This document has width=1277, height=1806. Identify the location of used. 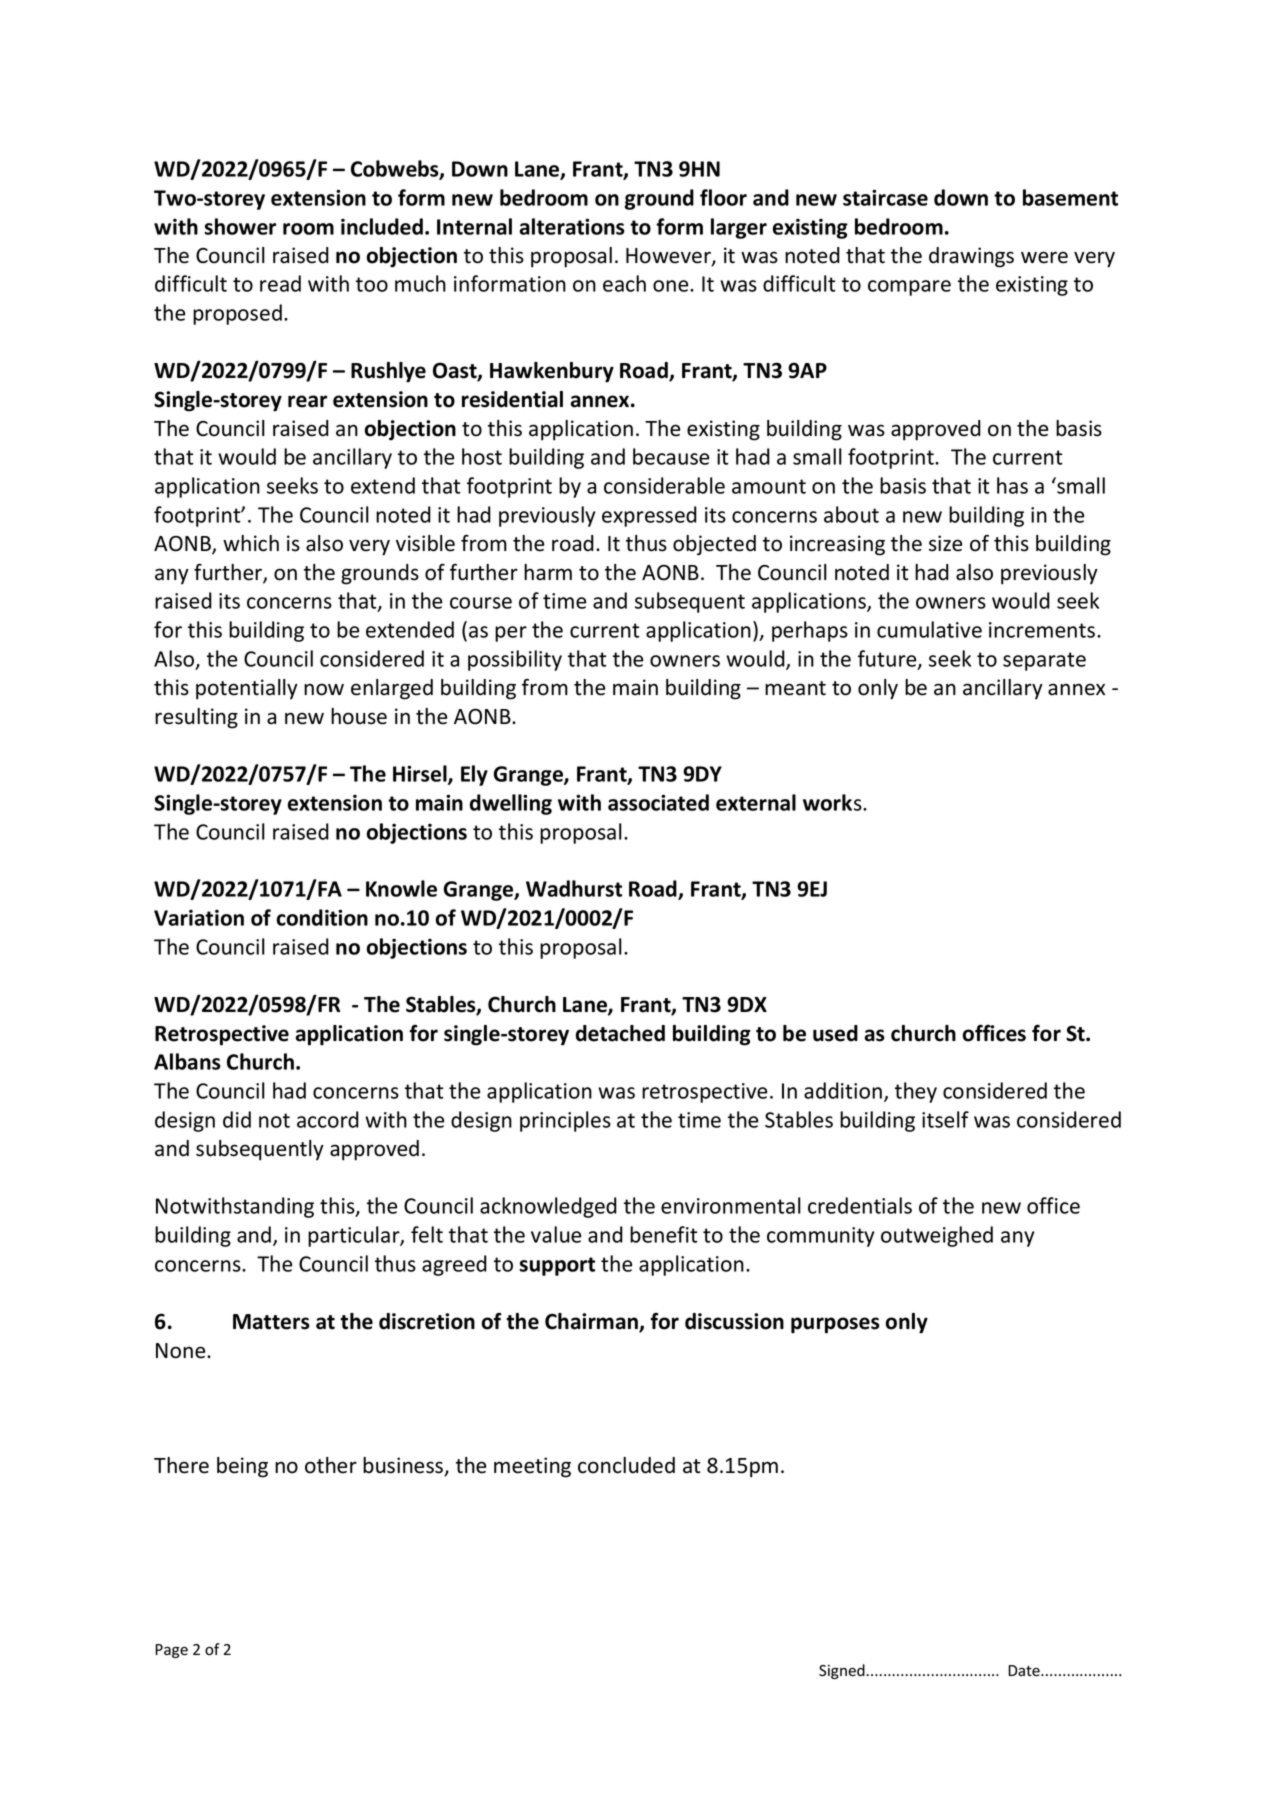
(835, 1033).
